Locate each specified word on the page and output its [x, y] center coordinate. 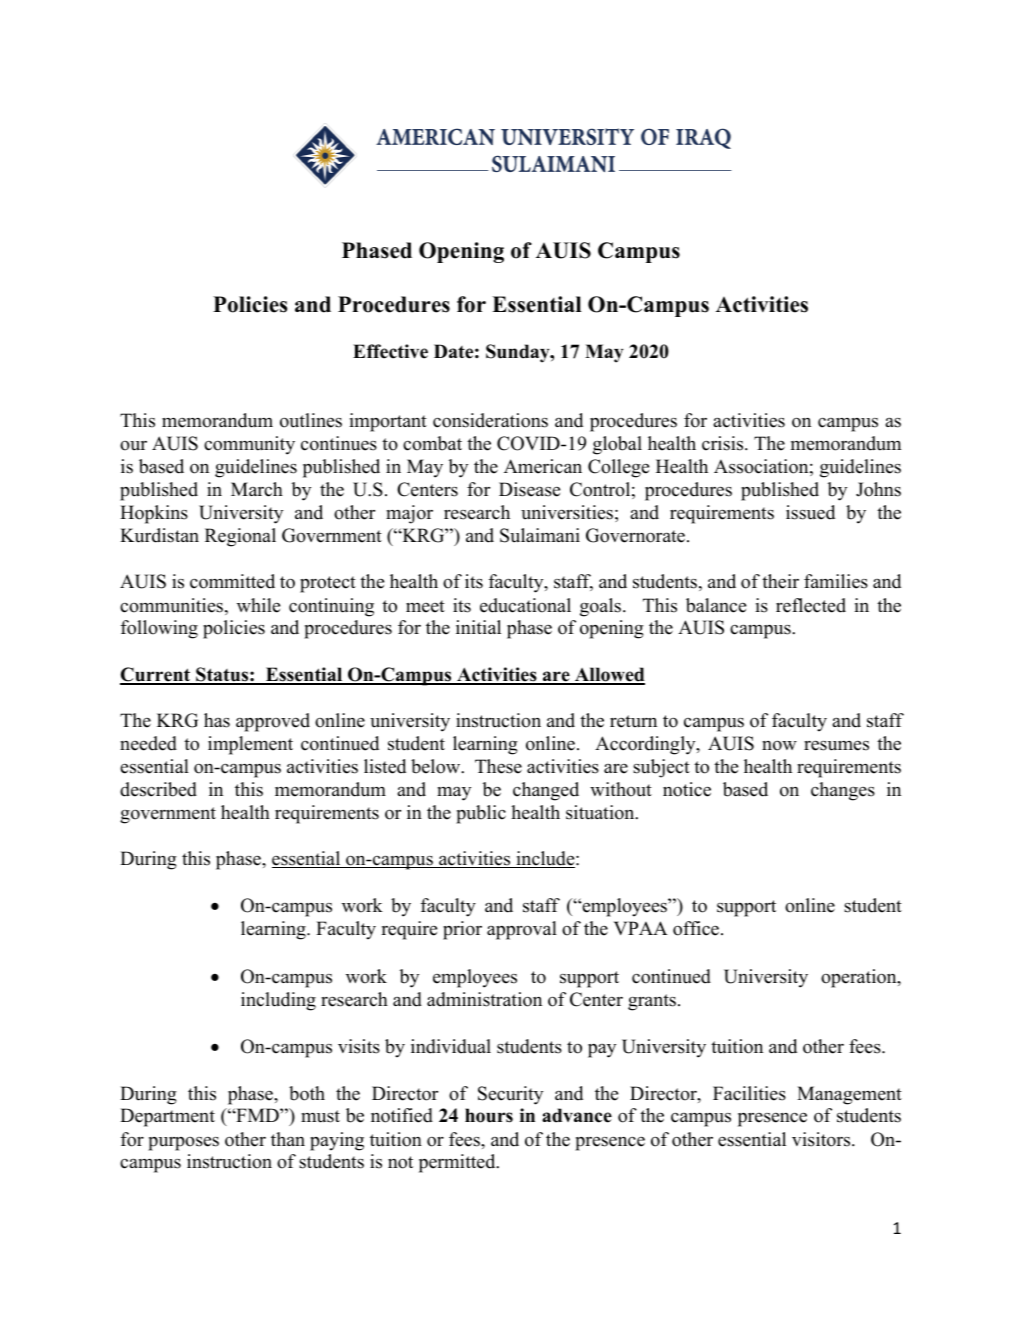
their [780, 581]
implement [250, 745]
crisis [724, 443]
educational [525, 605]
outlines [311, 420]
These [498, 766]
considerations [490, 420]
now [779, 746]
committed [232, 581]
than [288, 1139]
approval [522, 930]
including [278, 1001]
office [696, 928]
